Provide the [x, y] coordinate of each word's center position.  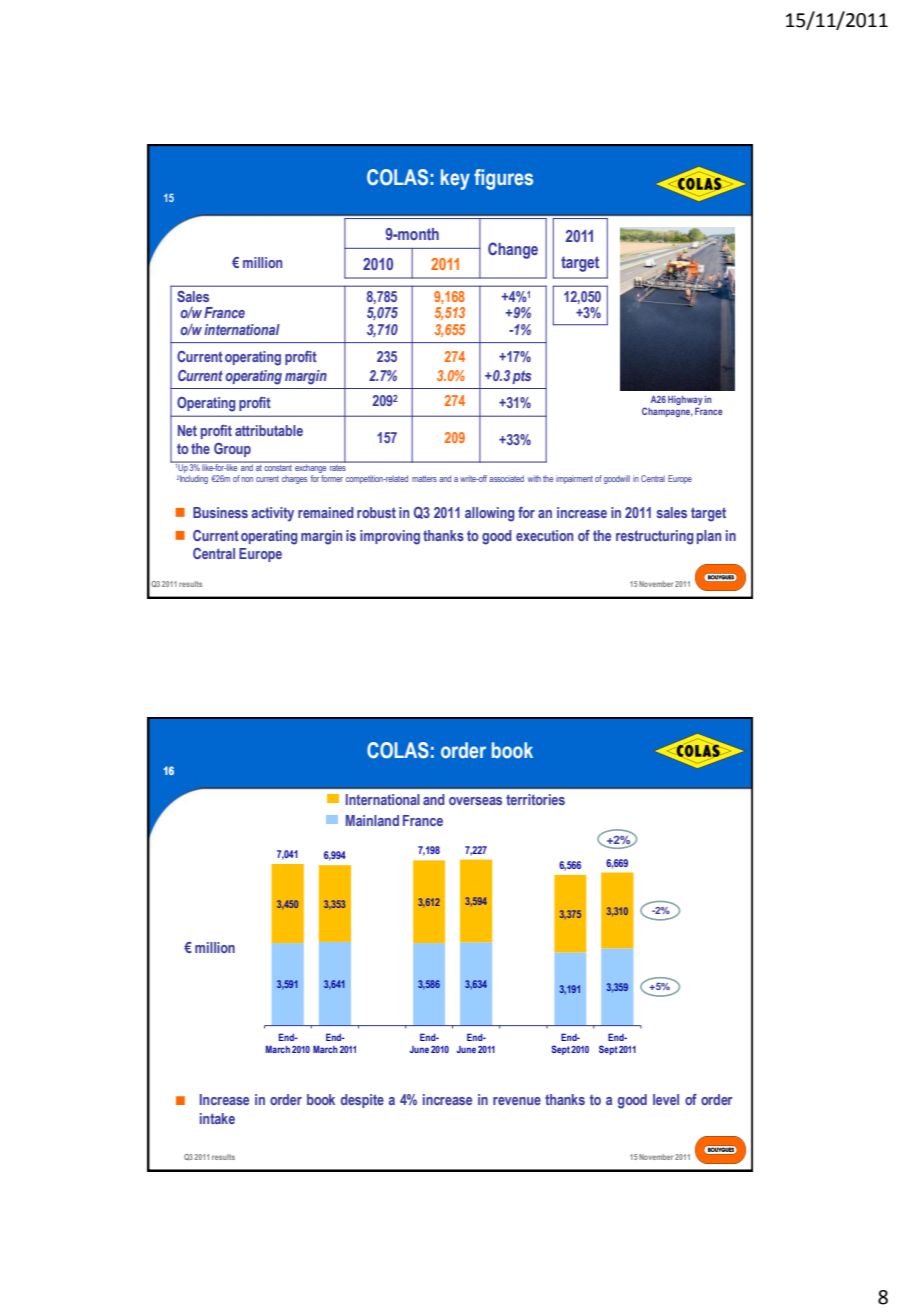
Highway [685, 402]
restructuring [655, 537]
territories [535, 799]
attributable [269, 430]
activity [273, 514]
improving [390, 537]
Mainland [372, 820]
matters [424, 479]
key [455, 179]
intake [217, 1118]
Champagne [667, 412]
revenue [517, 1101]
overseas [475, 801]
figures [503, 179]
